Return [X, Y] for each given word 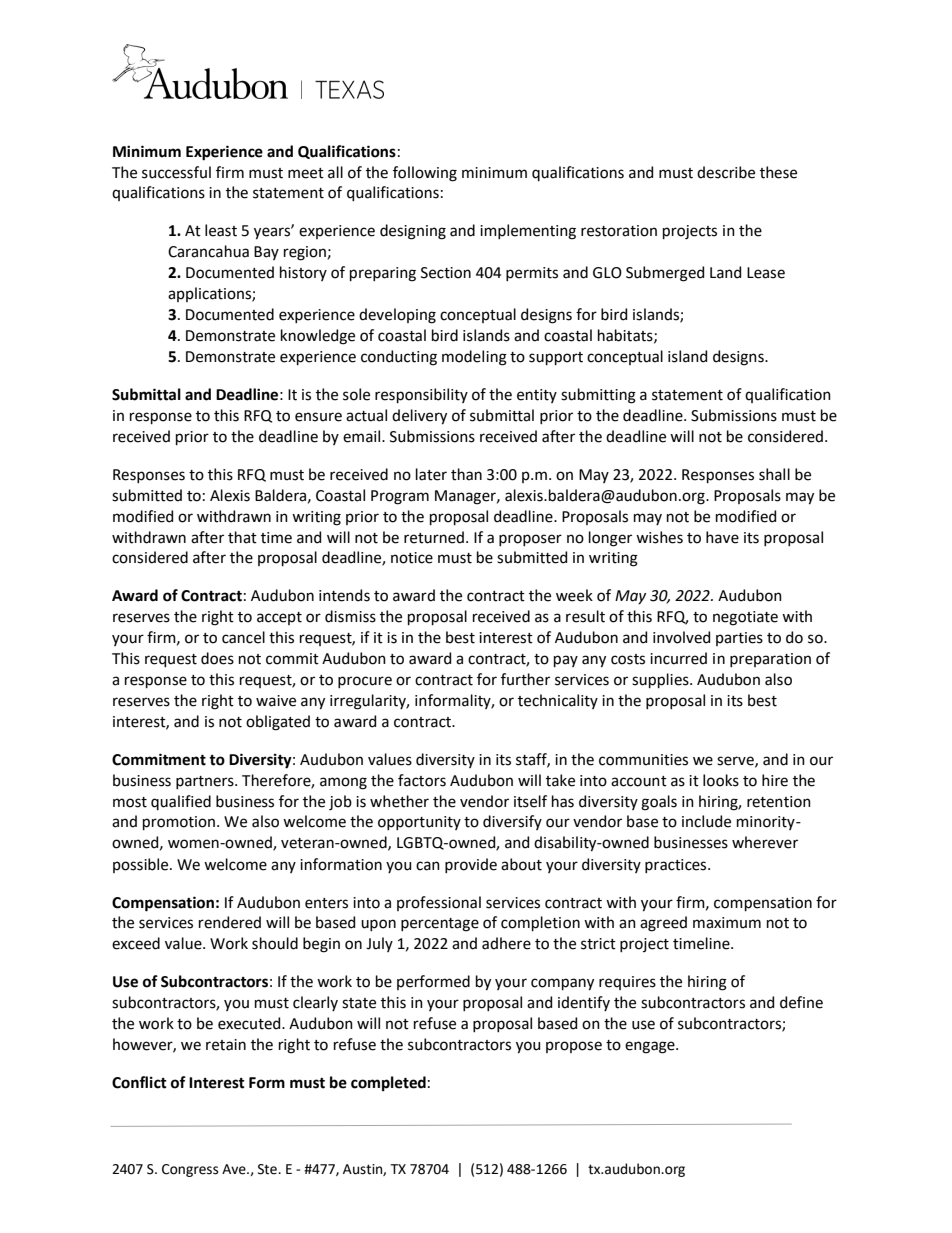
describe [726, 172]
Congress [190, 1170]
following [425, 174]
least [221, 230]
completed [388, 1083]
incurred [678, 658]
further [525, 679]
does [217, 658]
